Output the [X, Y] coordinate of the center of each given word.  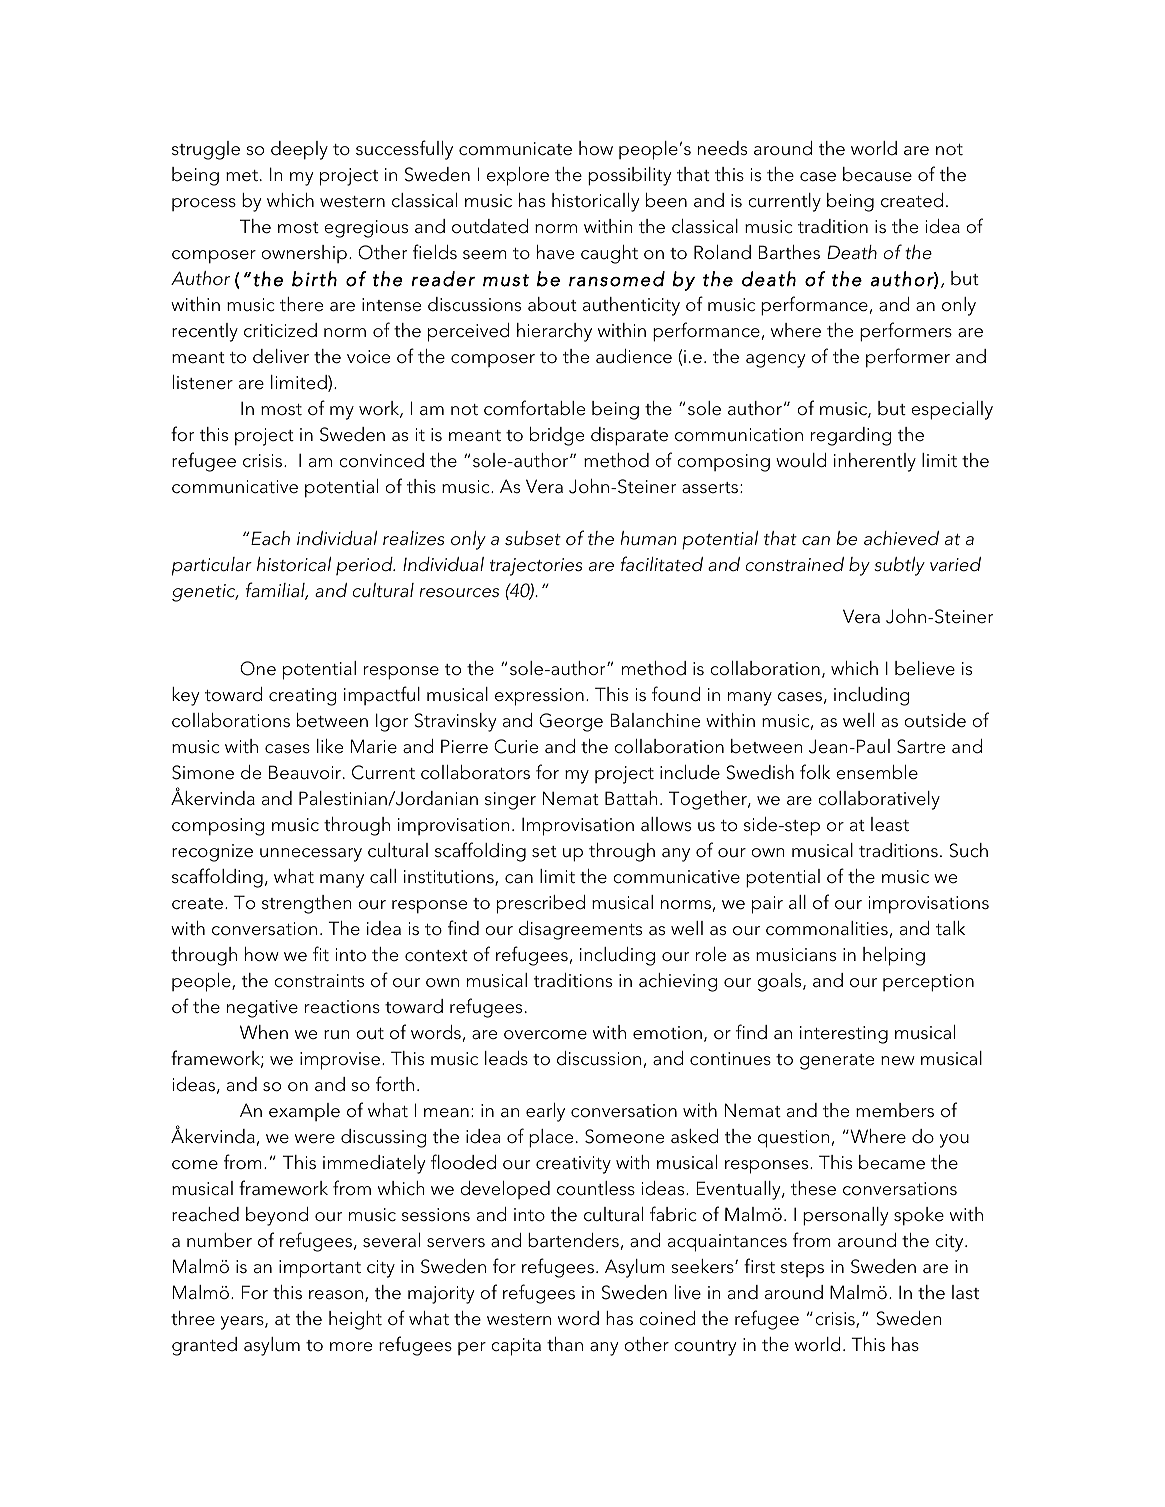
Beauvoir [305, 772]
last [965, 1292]
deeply [299, 150]
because [877, 174]
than [565, 1344]
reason [336, 1295]
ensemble [877, 772]
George [571, 722]
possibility [629, 176]
